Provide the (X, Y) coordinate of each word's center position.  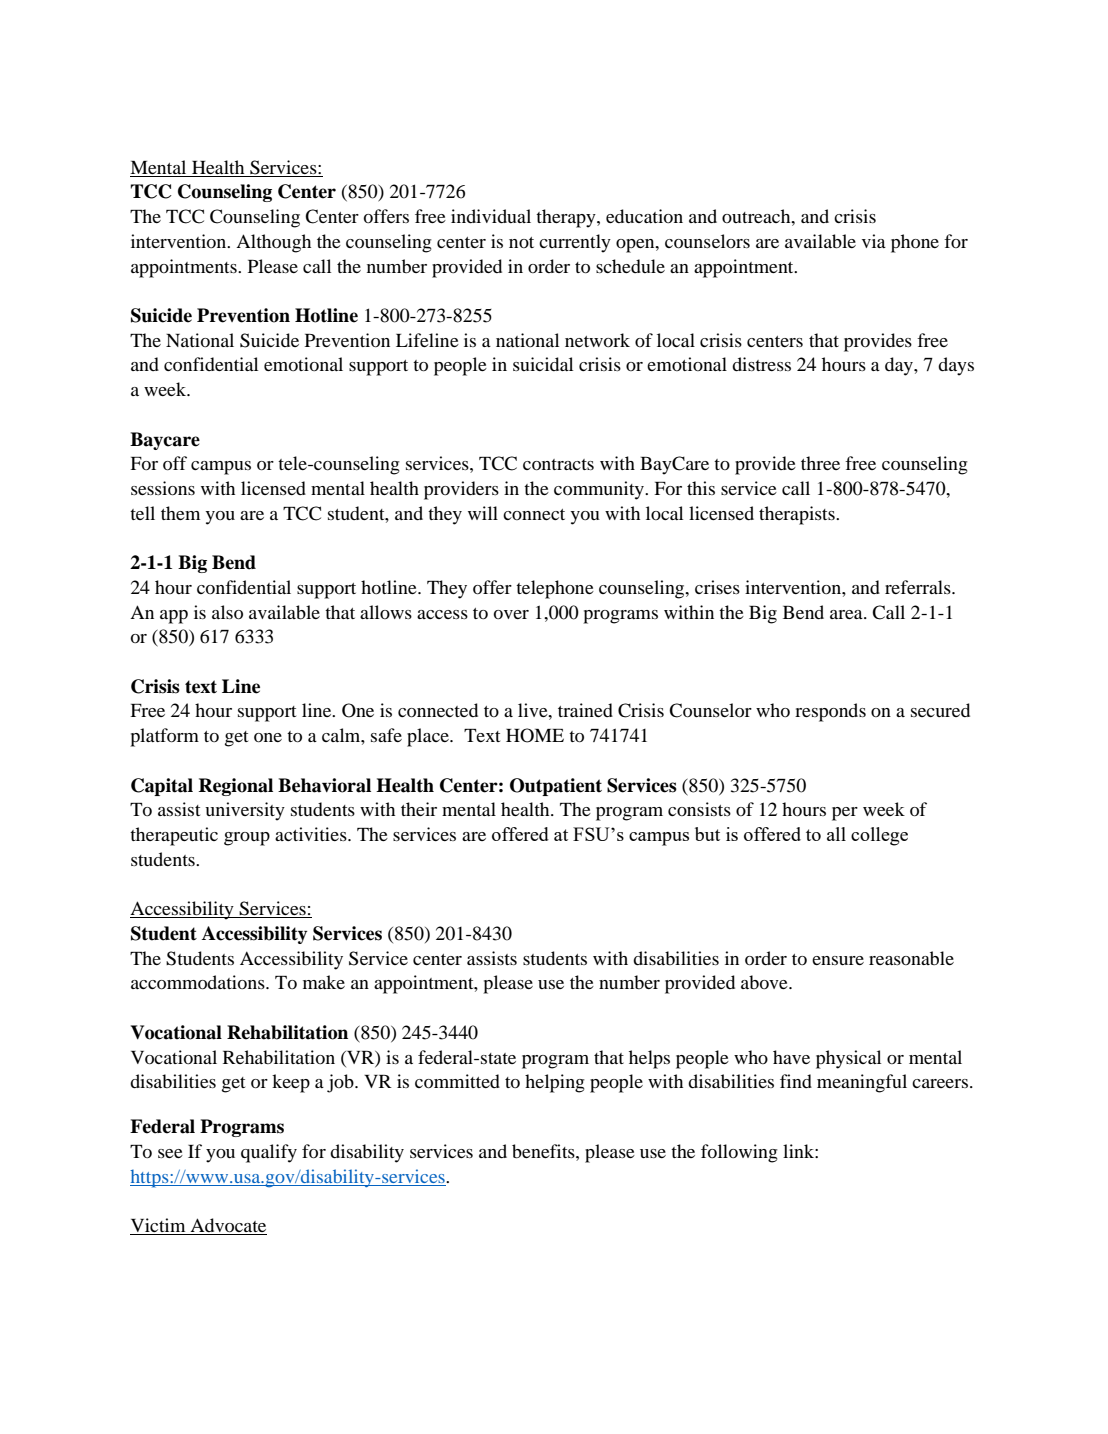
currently (575, 243)
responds (830, 712)
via (874, 241)
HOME (535, 735)
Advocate (227, 1226)
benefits (544, 1151)
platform (164, 737)
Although (273, 243)
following (739, 1153)
